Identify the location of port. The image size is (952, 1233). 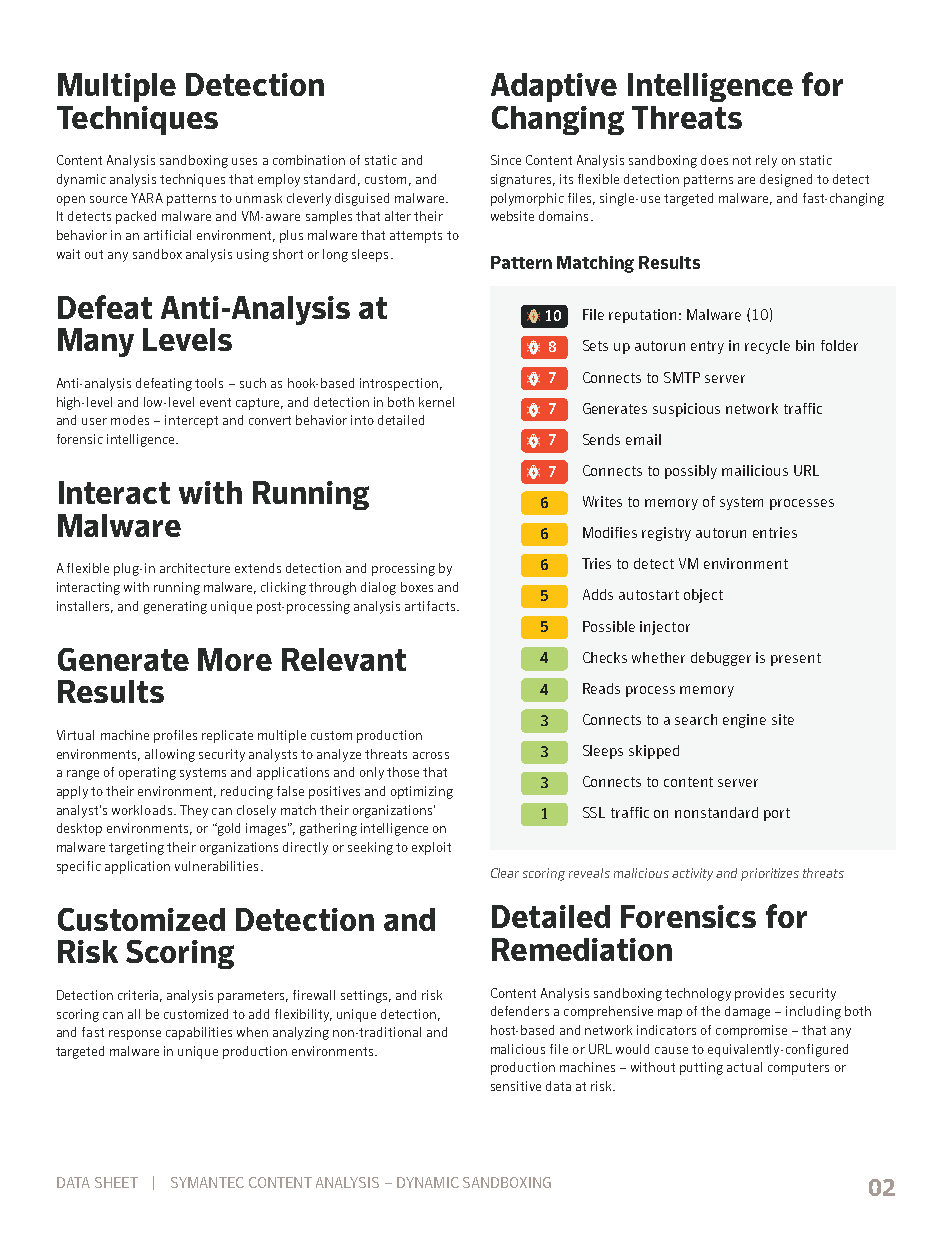
(777, 814).
